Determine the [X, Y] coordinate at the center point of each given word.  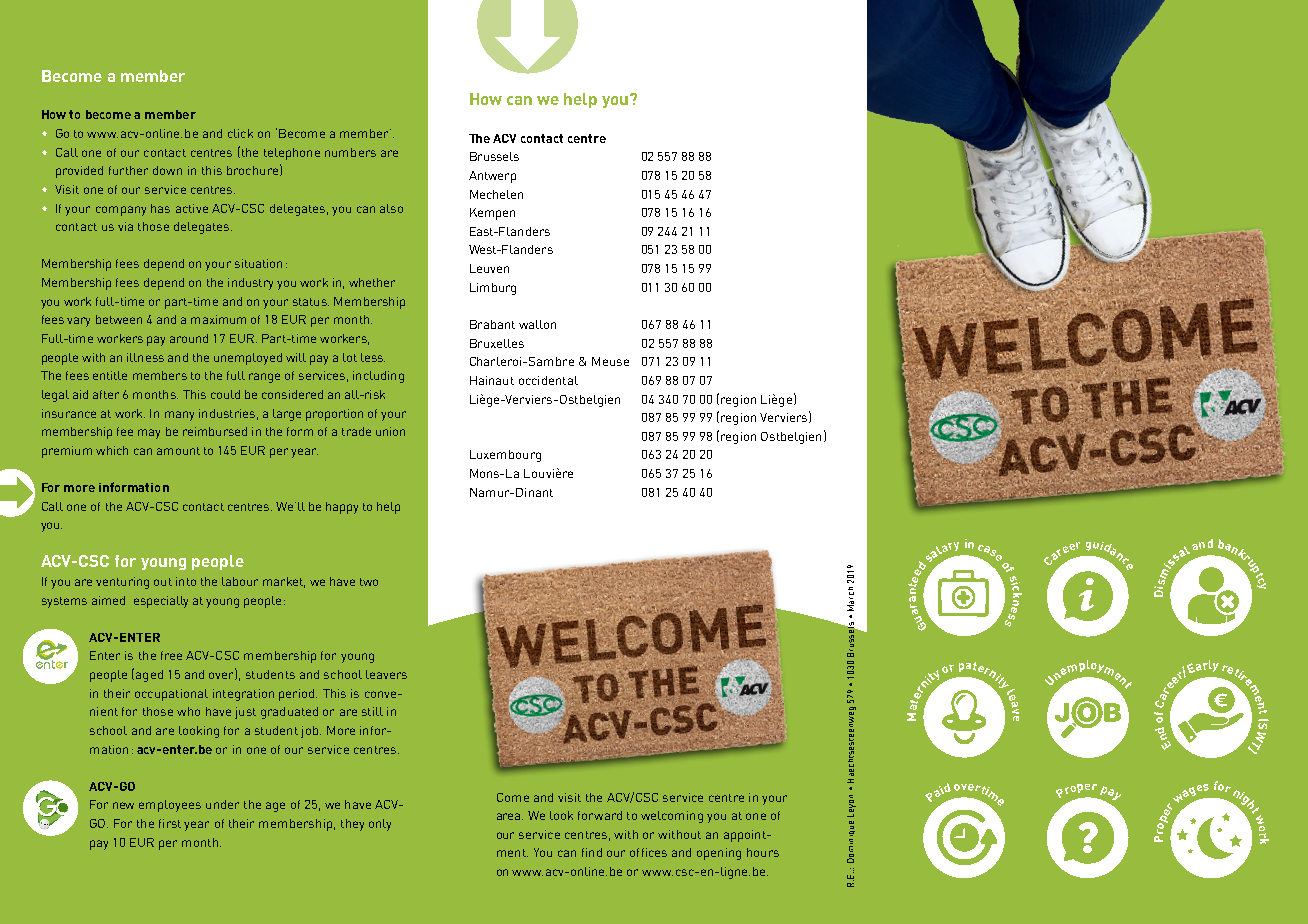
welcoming [672, 817]
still [372, 711]
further [128, 170]
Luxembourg [505, 456]
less [373, 357]
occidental [548, 380]
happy [342, 508]
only [380, 825]
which [112, 450]
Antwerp [492, 177]
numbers [350, 152]
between [119, 319]
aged [149, 676]
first [170, 823]
